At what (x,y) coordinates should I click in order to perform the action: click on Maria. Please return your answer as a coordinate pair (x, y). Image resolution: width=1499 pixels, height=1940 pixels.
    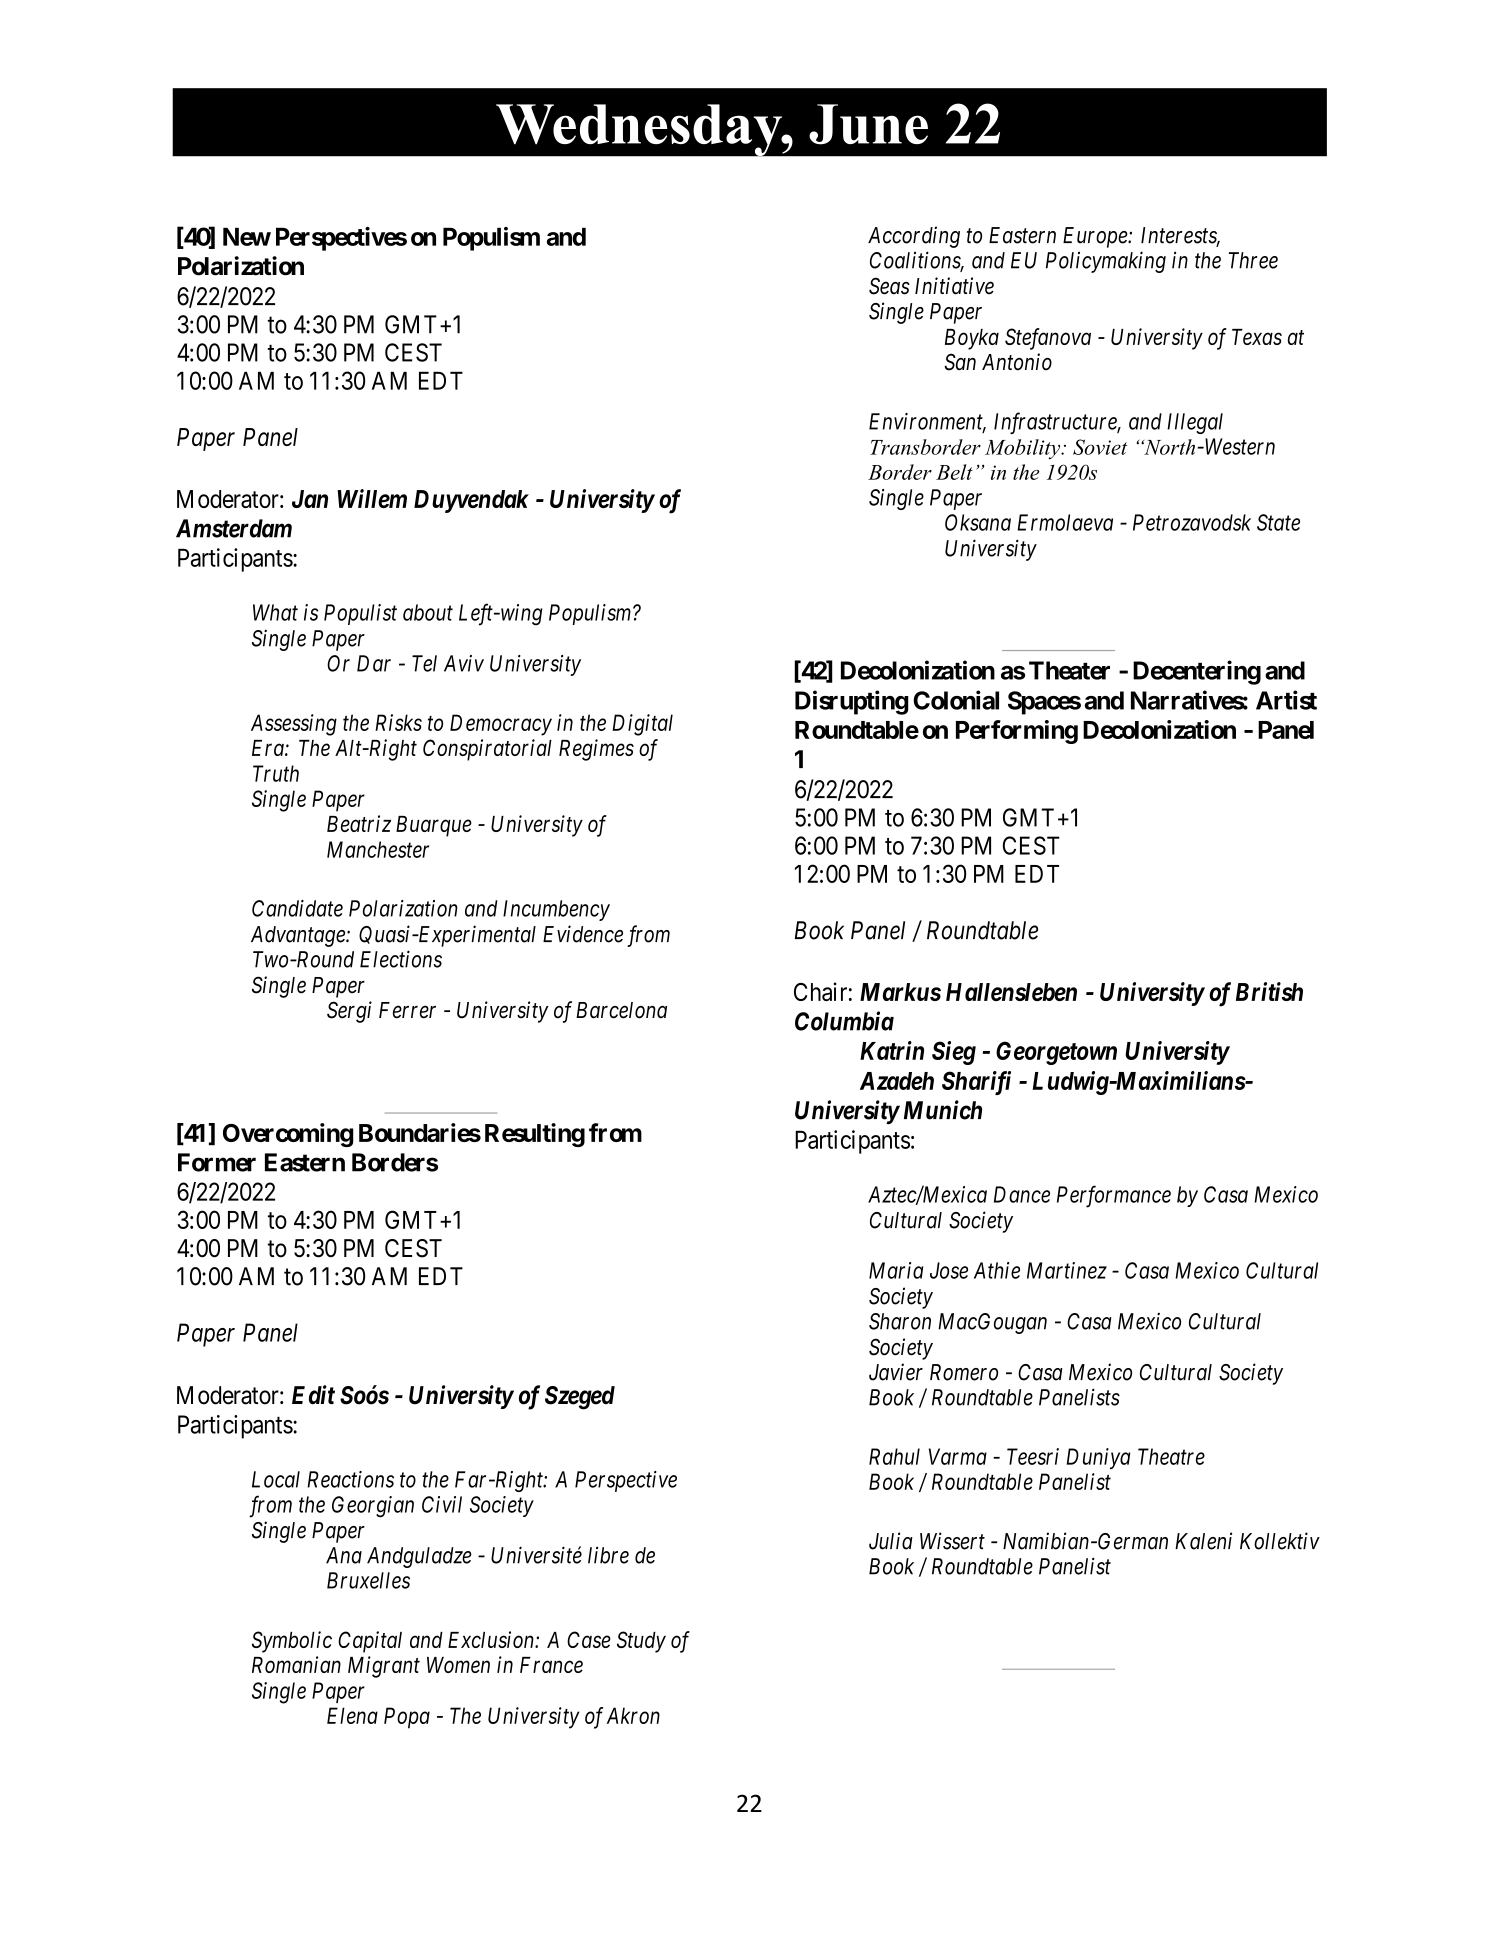
    Looking at the image, I should click on (896, 1270).
